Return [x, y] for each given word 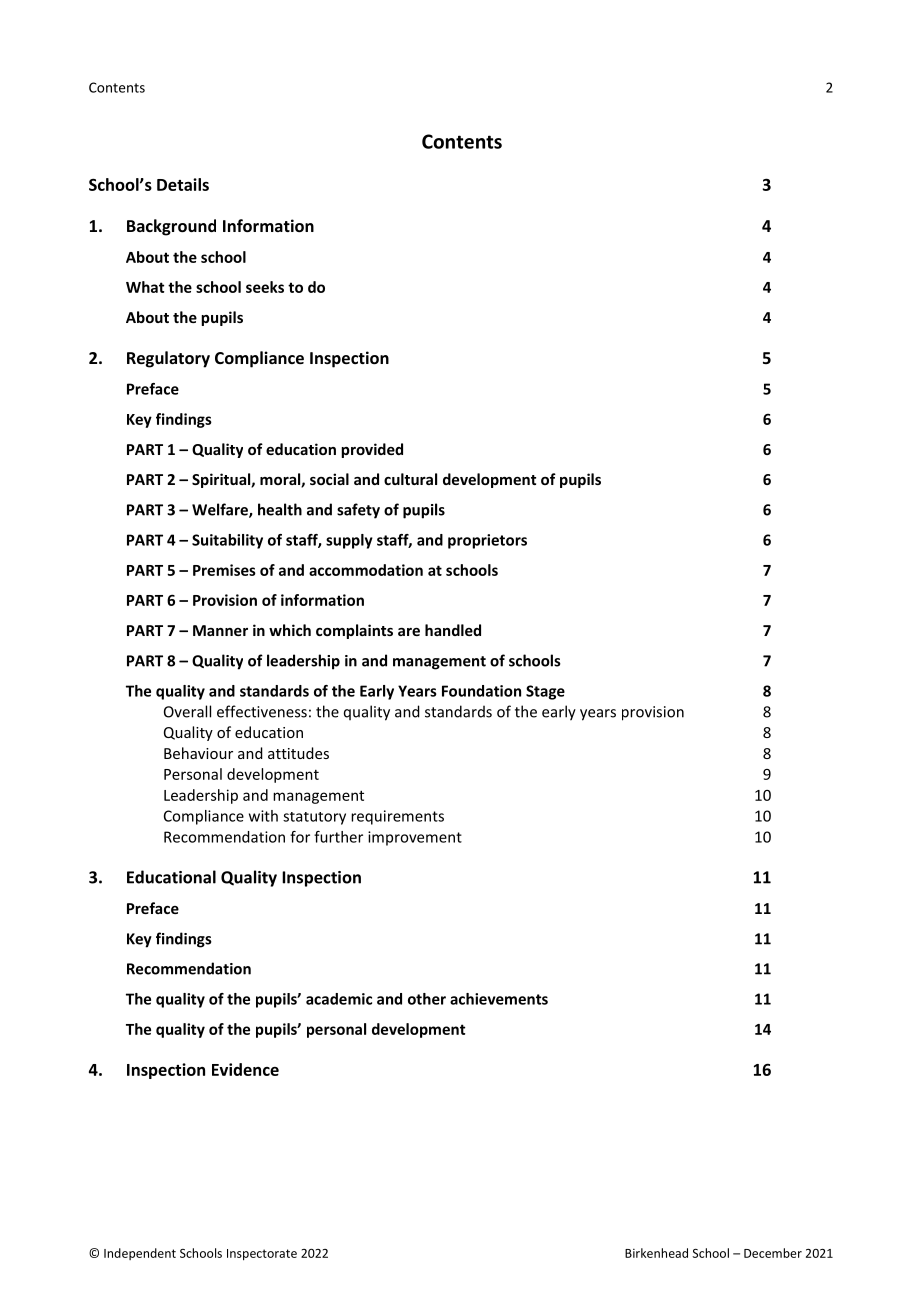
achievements [499, 999]
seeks [265, 287]
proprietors [487, 541]
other [427, 999]
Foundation [481, 691]
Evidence [245, 1069]
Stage [545, 692]
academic [339, 999]
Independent [140, 1254]
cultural [410, 479]
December [773, 1253]
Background [171, 227]
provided [372, 450]
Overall [187, 711]
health [280, 509]
